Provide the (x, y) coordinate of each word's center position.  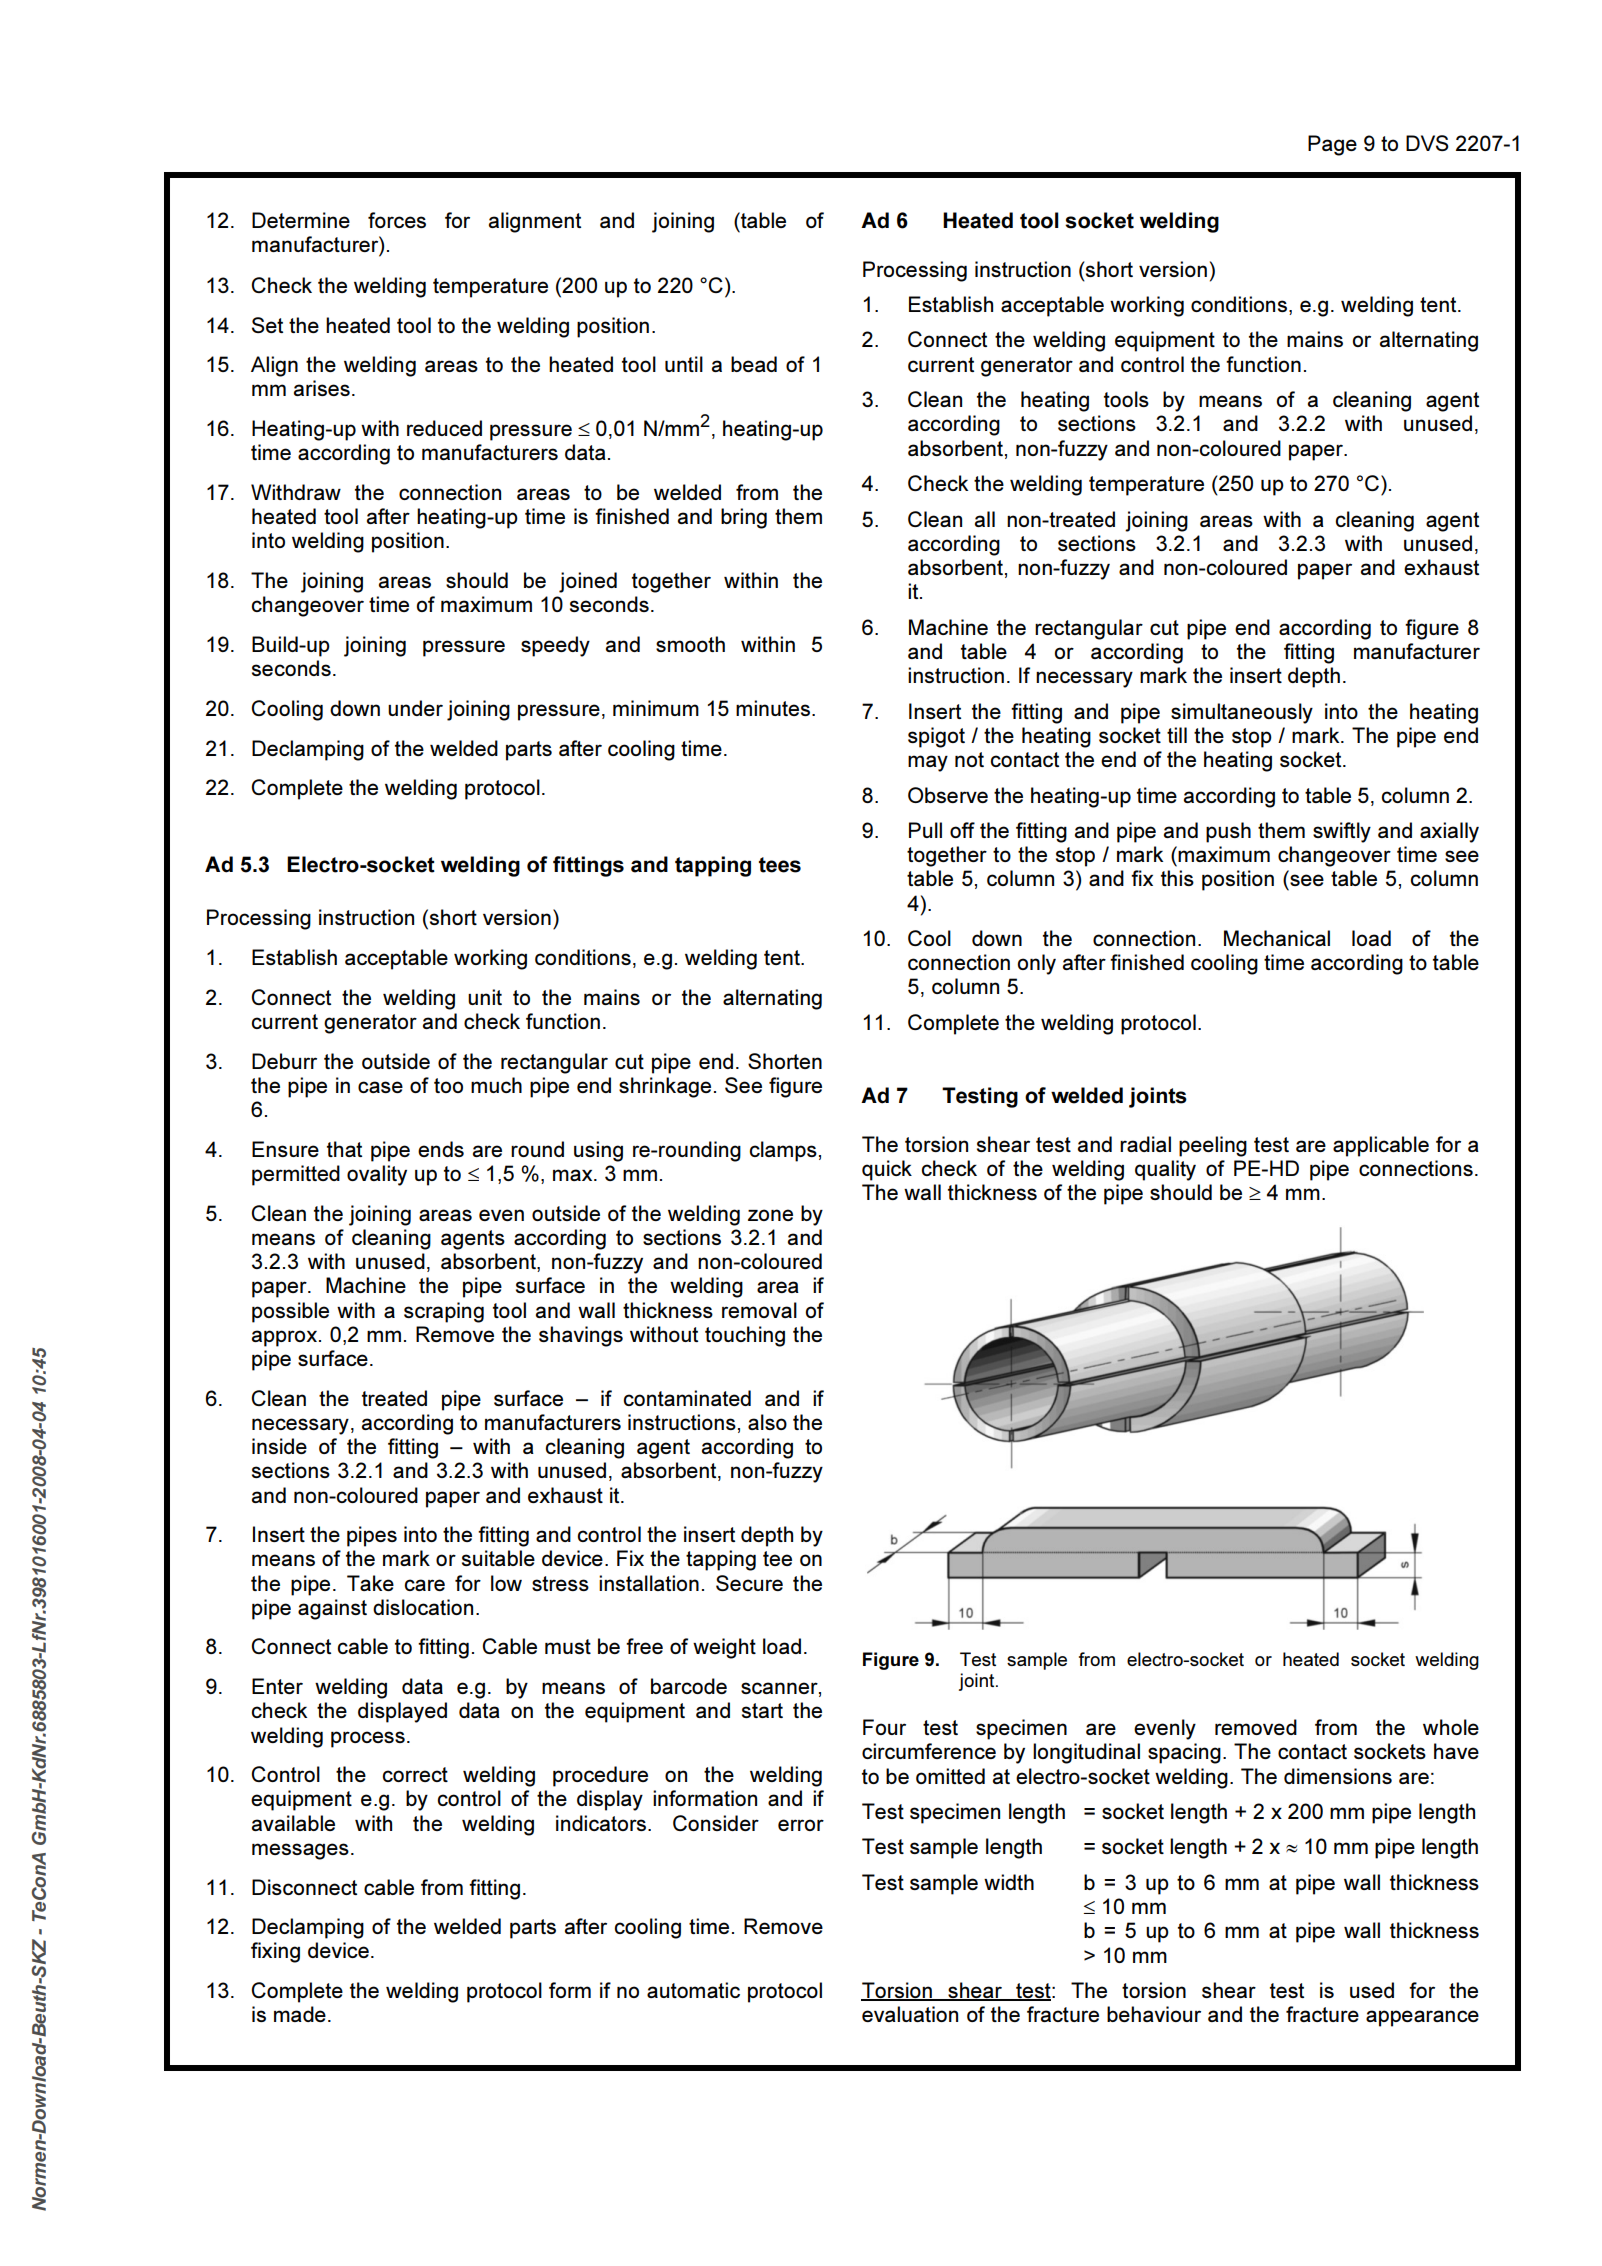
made (300, 2014)
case (380, 1087)
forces (397, 220)
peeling (1213, 1146)
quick (887, 1170)
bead (754, 364)
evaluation (910, 2014)
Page (1332, 145)
